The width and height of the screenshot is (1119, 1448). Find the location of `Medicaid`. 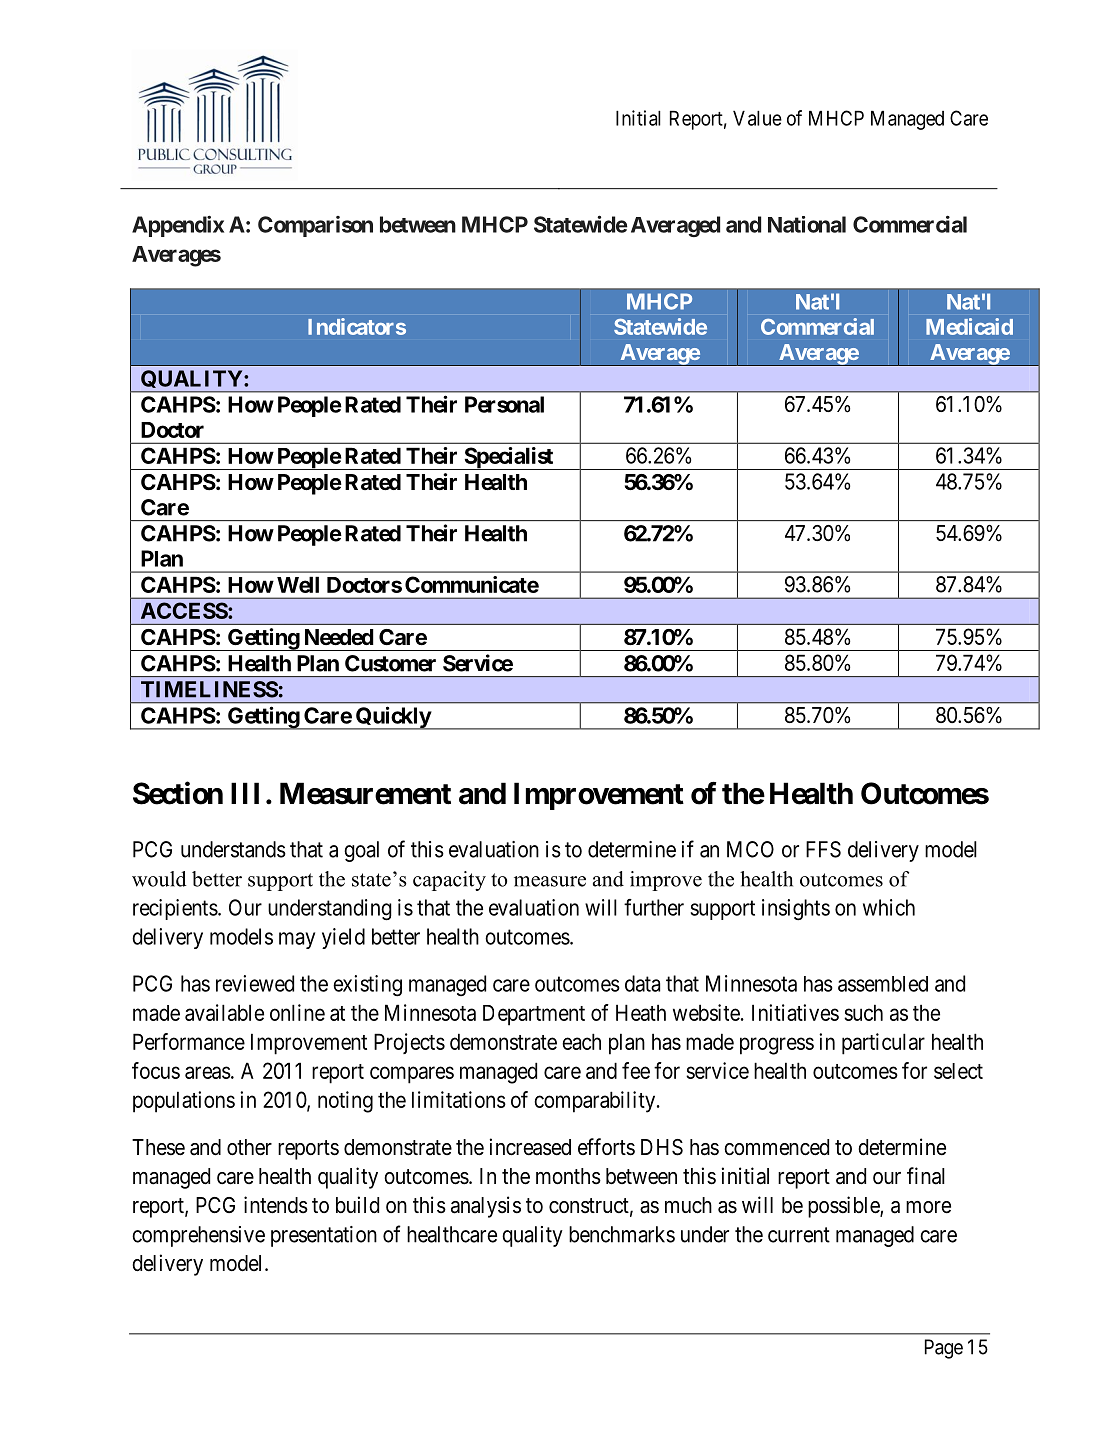

Medicaid is located at coordinates (969, 326).
